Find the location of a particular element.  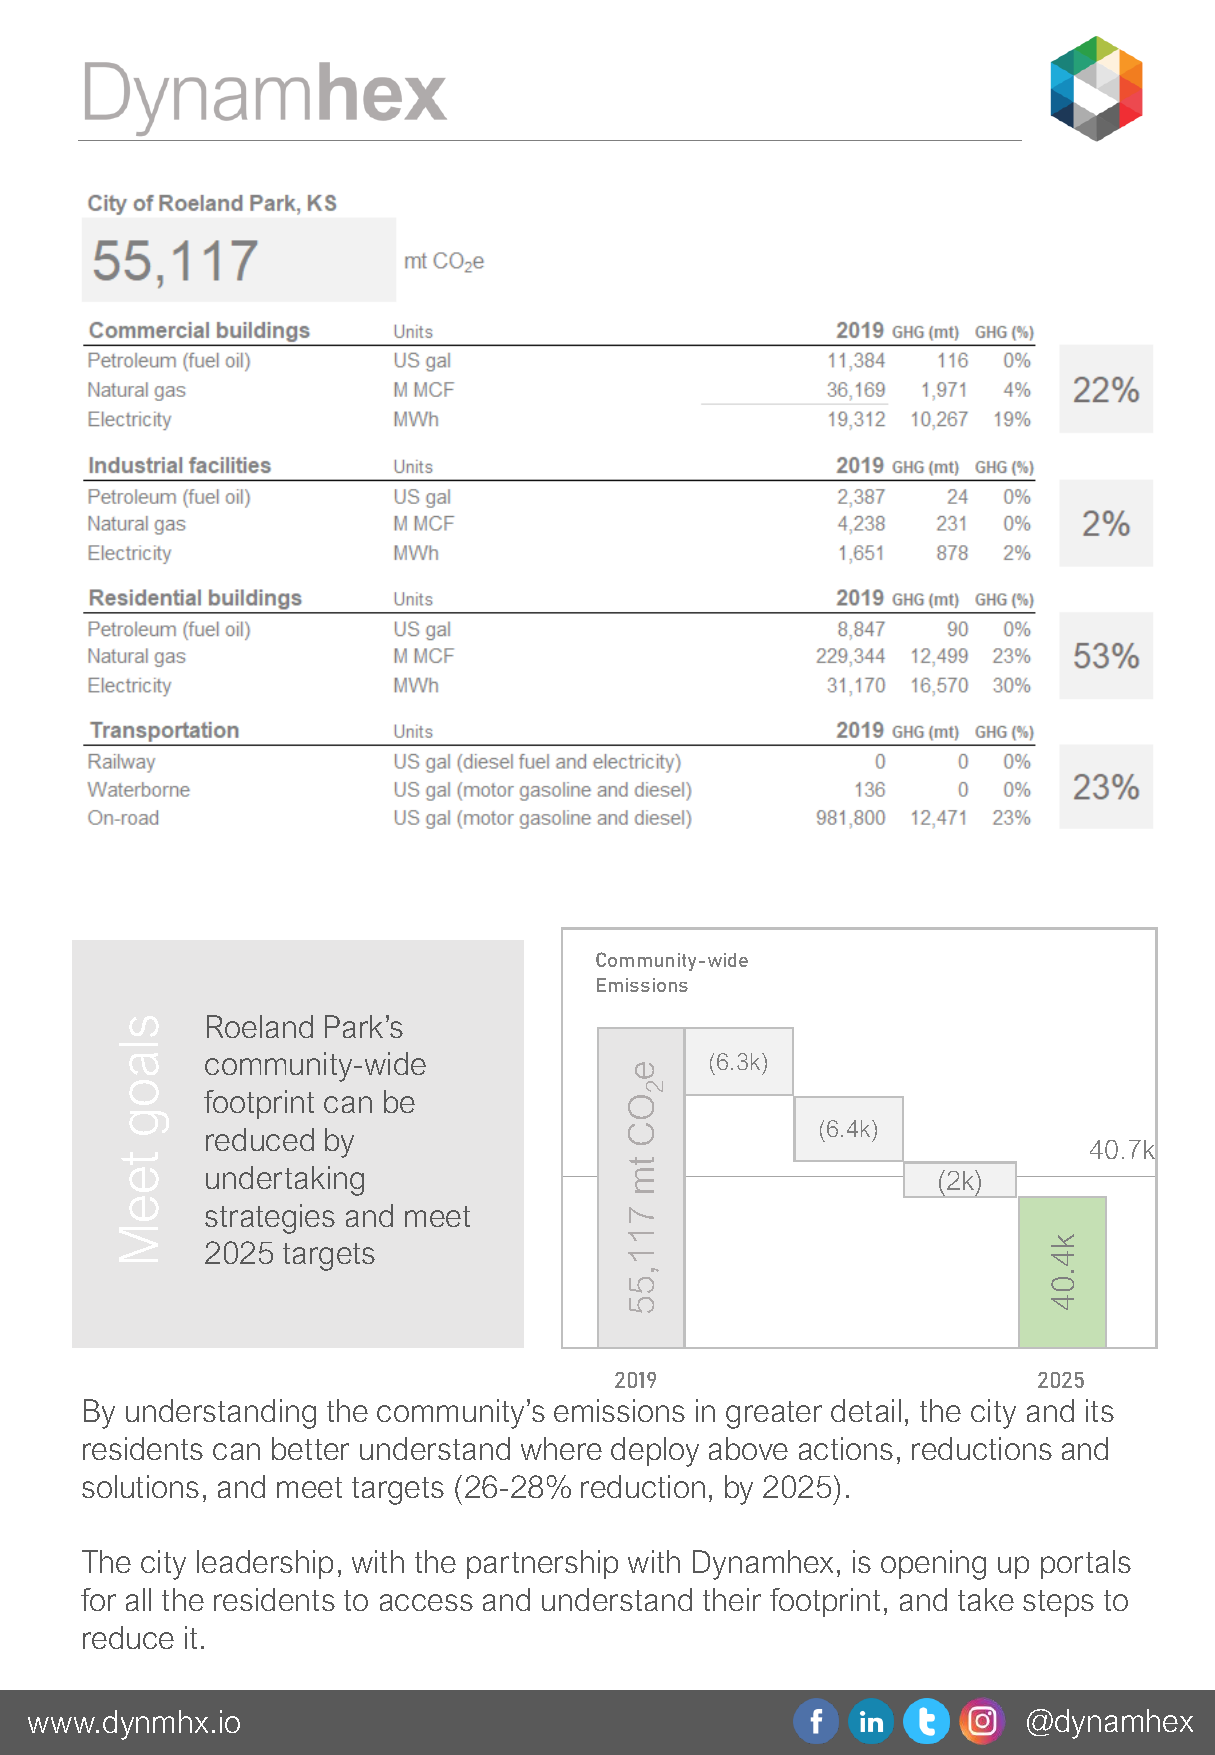

greater is located at coordinates (774, 1415).
